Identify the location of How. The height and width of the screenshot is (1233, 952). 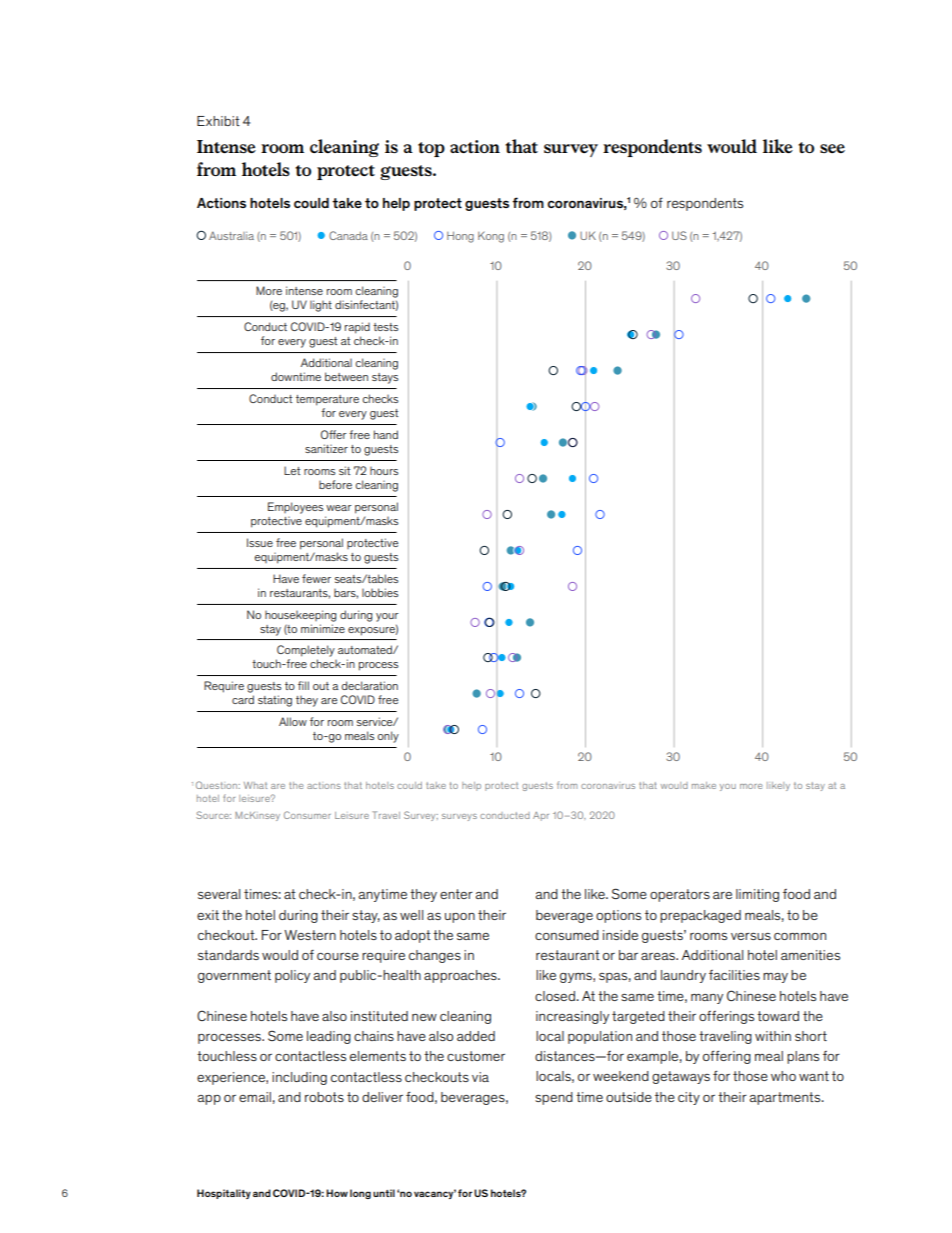
(337, 1193).
